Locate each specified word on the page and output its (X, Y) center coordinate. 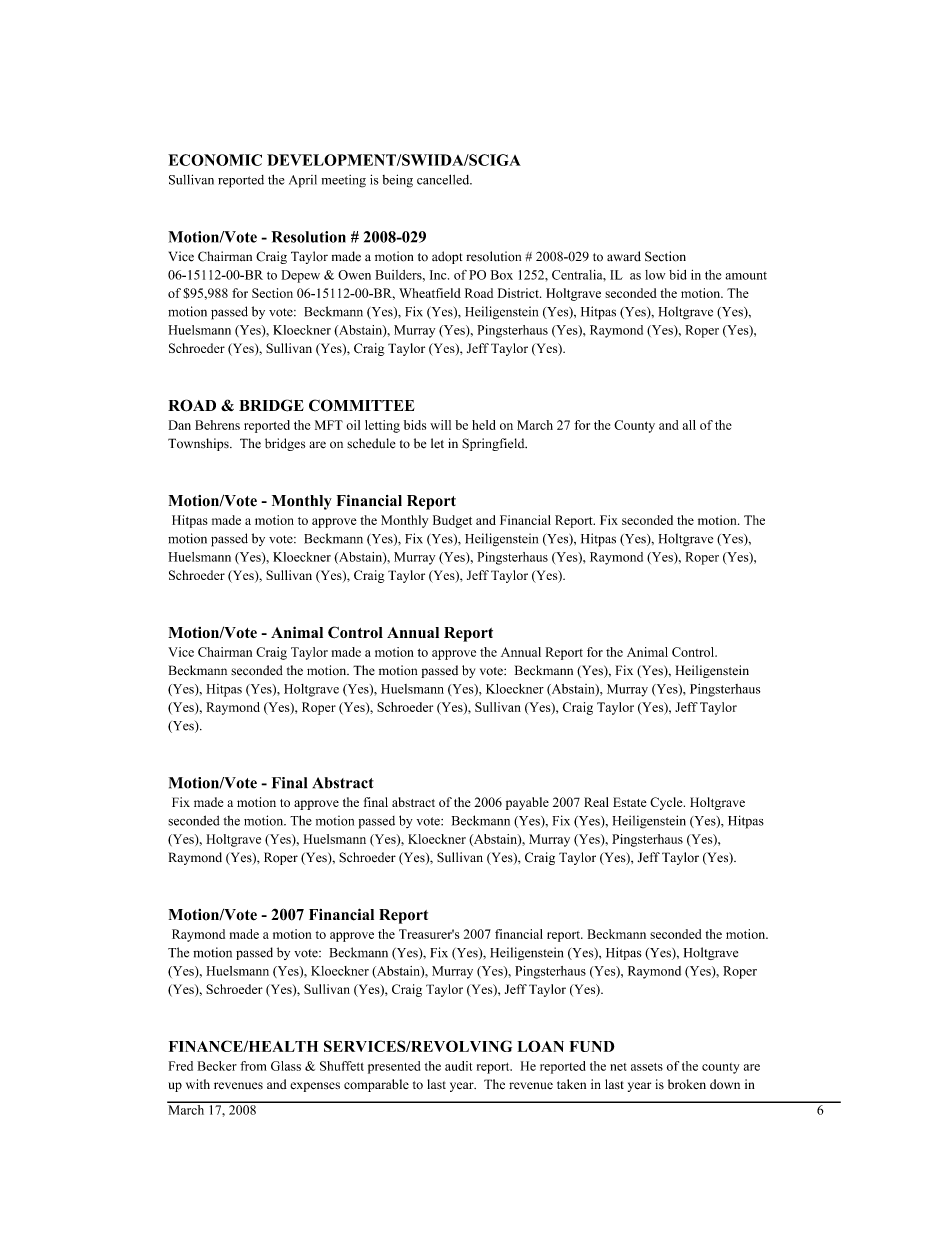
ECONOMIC (215, 160)
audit (458, 1066)
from (253, 1066)
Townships (199, 444)
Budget (452, 521)
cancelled (444, 179)
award (624, 256)
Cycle (667, 803)
